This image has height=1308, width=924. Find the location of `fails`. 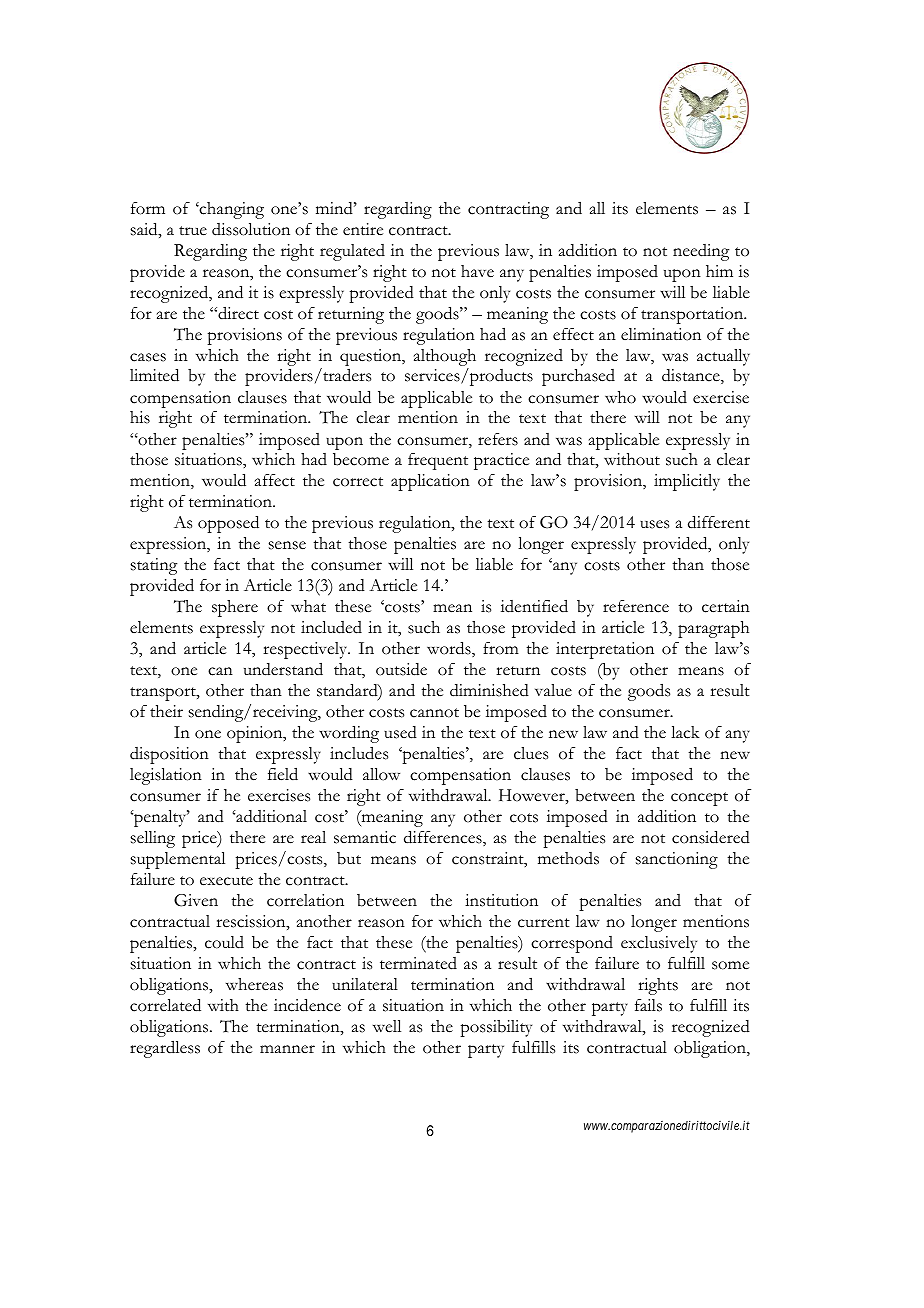

fails is located at coordinates (648, 1005).
